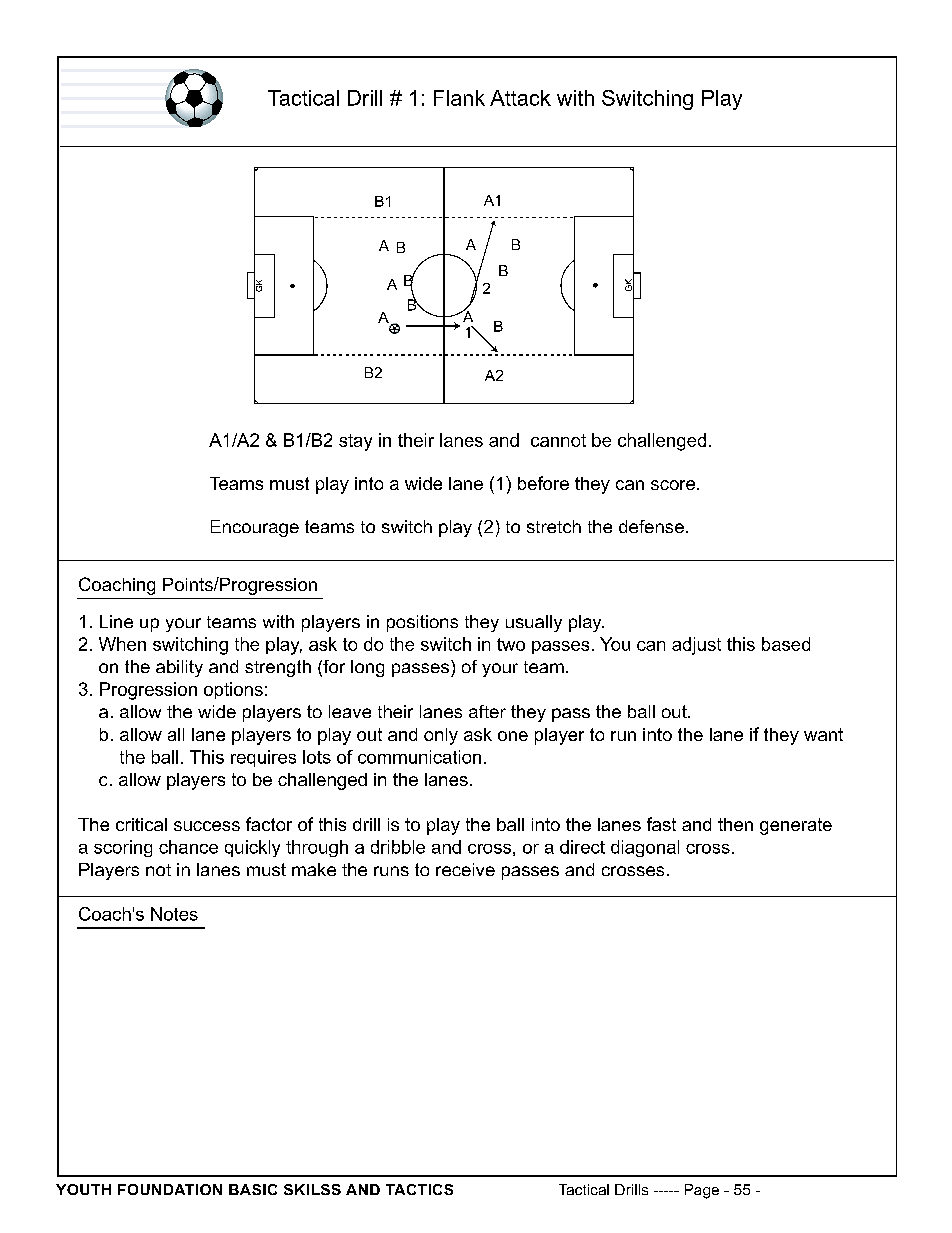 The height and width of the screenshot is (1233, 952). Describe the element at coordinates (558, 440) in the screenshot. I see `cannot` at that location.
